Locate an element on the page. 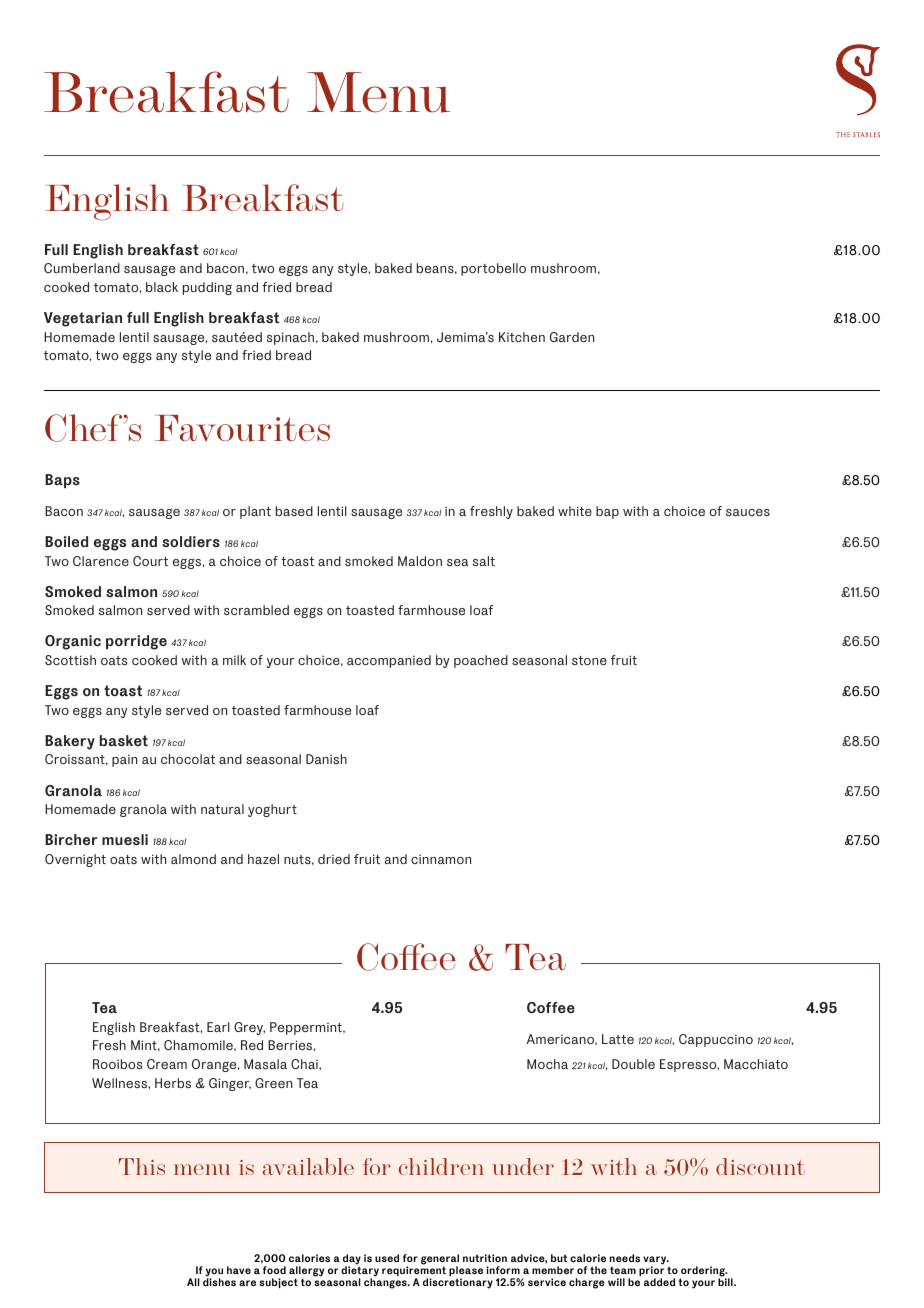 The width and height of the image is (924, 1308). Chamomile is located at coordinates (199, 1045).
